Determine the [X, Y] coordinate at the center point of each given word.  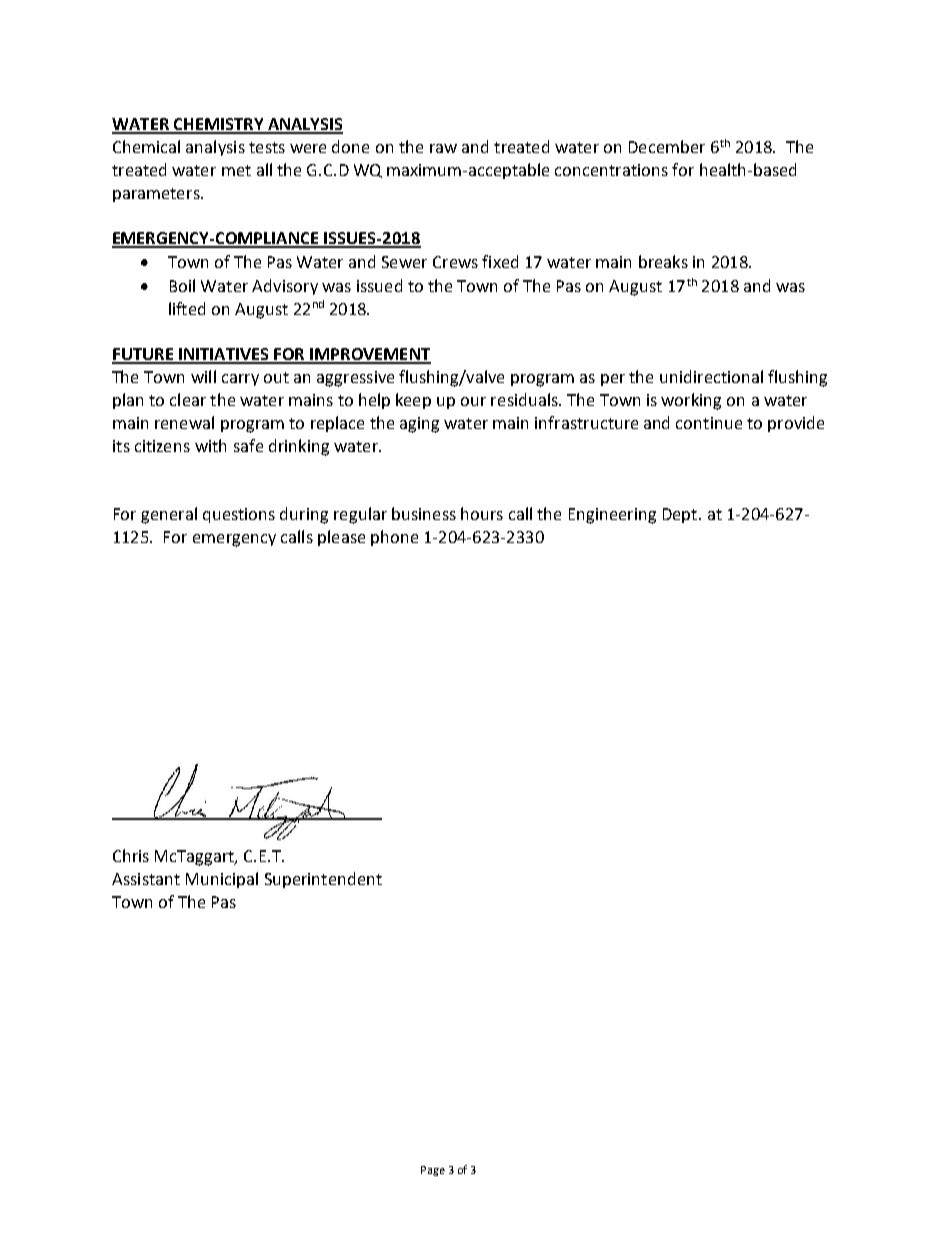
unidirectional [711, 376]
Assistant [146, 879]
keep [413, 401]
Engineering [612, 516]
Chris [131, 855]
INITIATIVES [224, 355]
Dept [681, 515]
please [341, 538]
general [169, 515]
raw [443, 148]
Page [433, 1171]
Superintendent [323, 880]
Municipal [222, 880]
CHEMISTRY [218, 125]
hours [482, 513]
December [667, 146]
